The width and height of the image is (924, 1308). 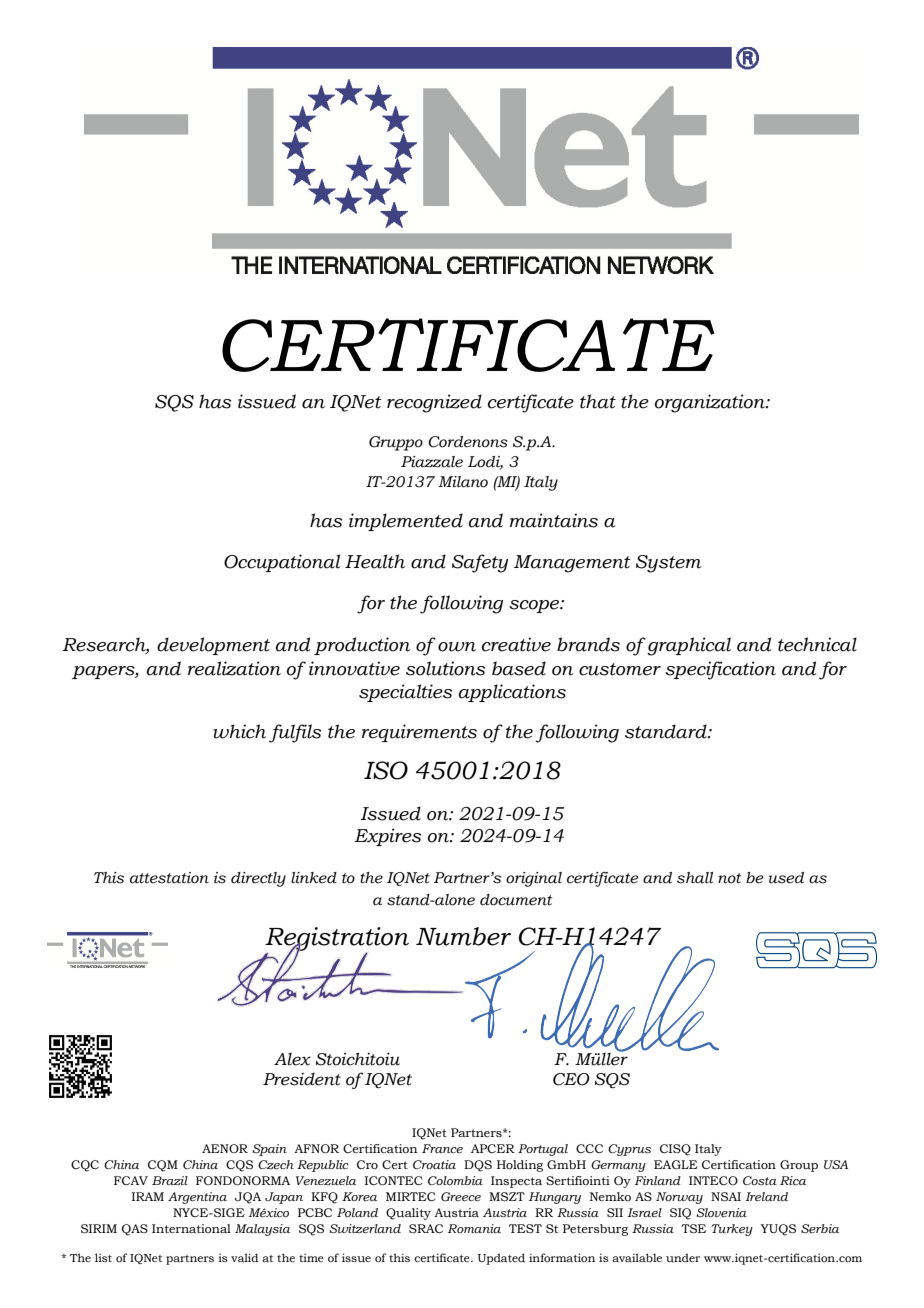 What do you see at coordinates (434, 403) in the image?
I see `recognized` at bounding box center [434, 403].
